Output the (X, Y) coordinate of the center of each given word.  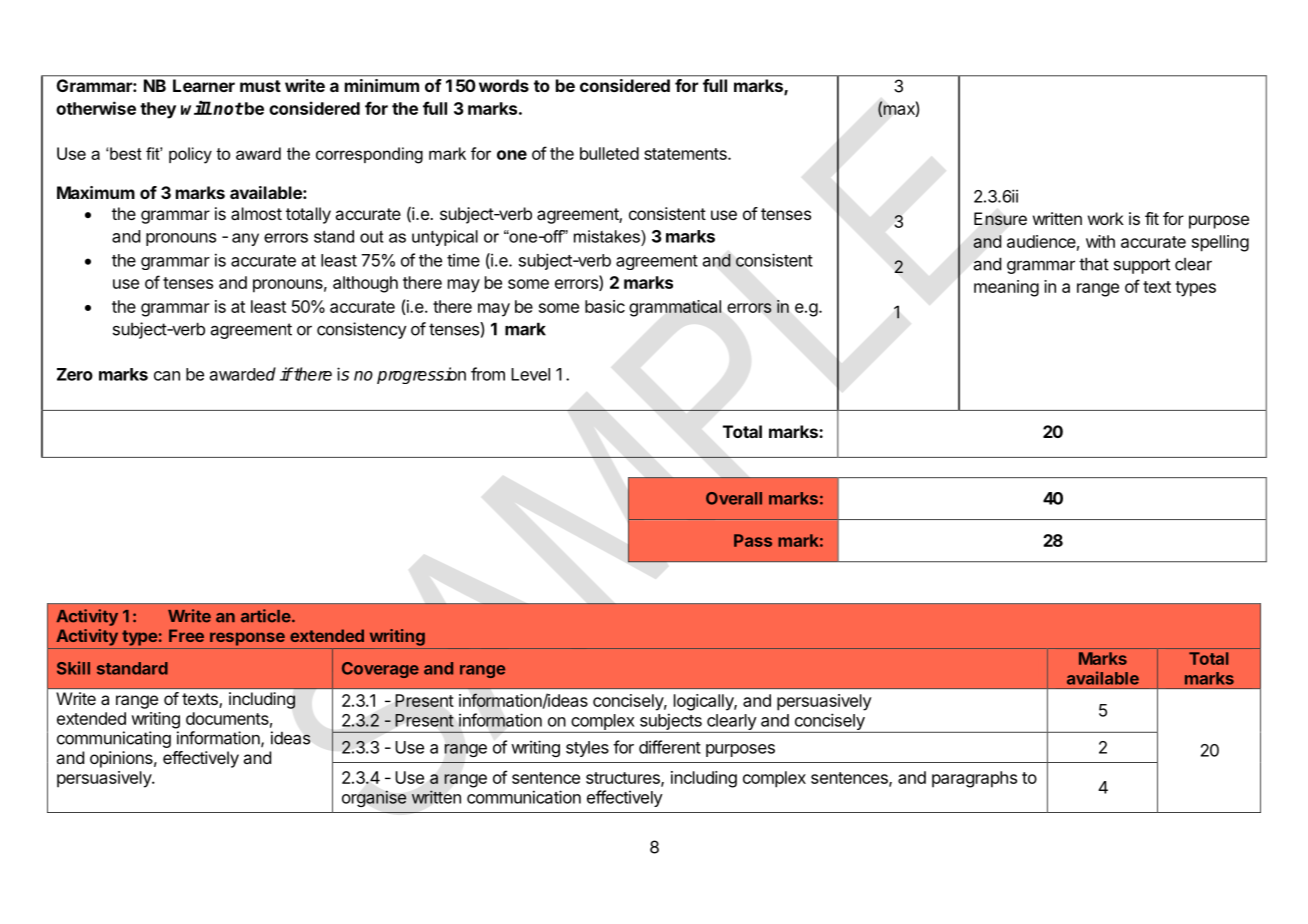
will (196, 108)
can (167, 376)
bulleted (609, 153)
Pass (753, 540)
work (1106, 218)
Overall (734, 498)
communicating (114, 739)
